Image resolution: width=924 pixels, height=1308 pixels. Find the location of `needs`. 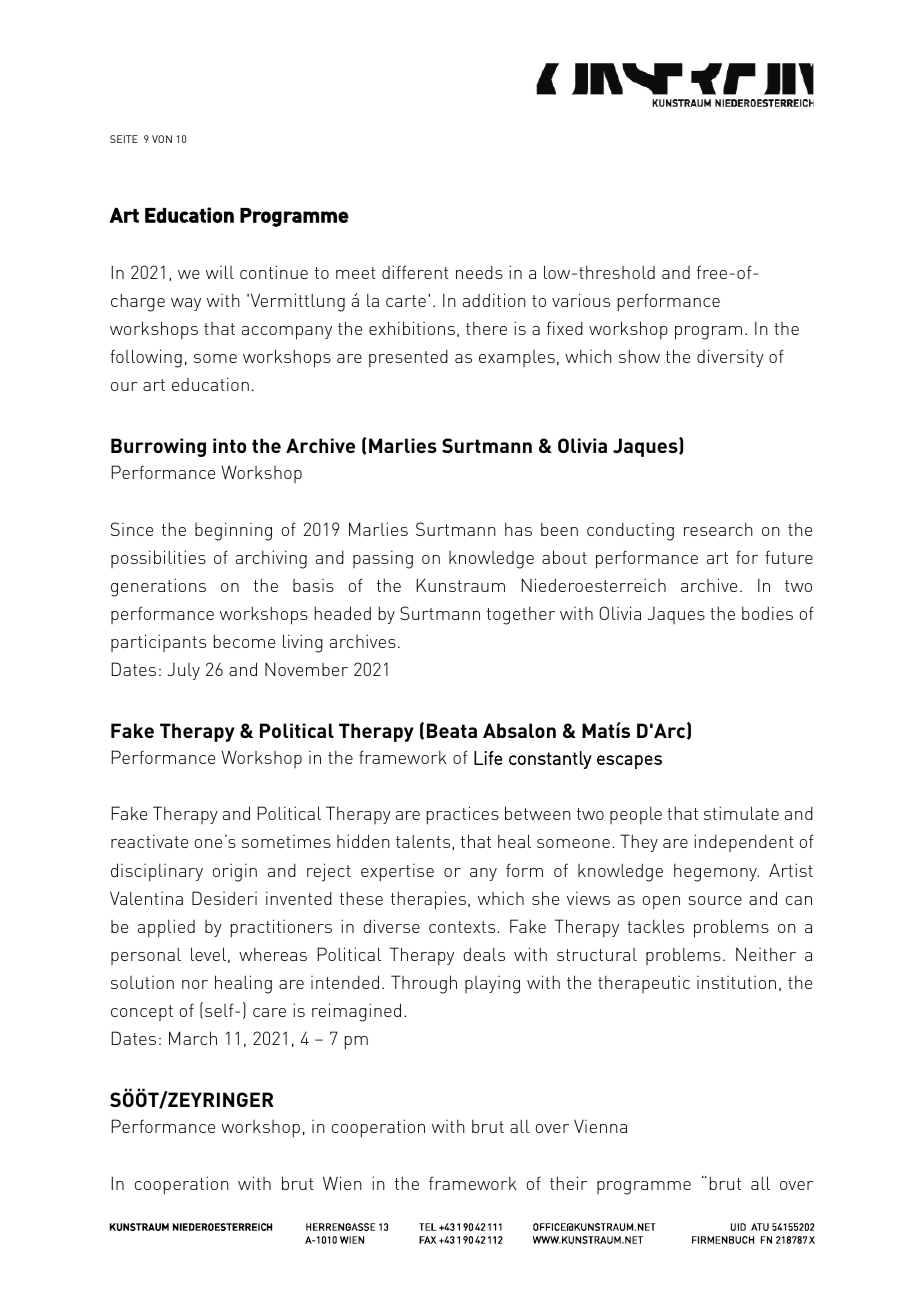

needs is located at coordinates (479, 272).
